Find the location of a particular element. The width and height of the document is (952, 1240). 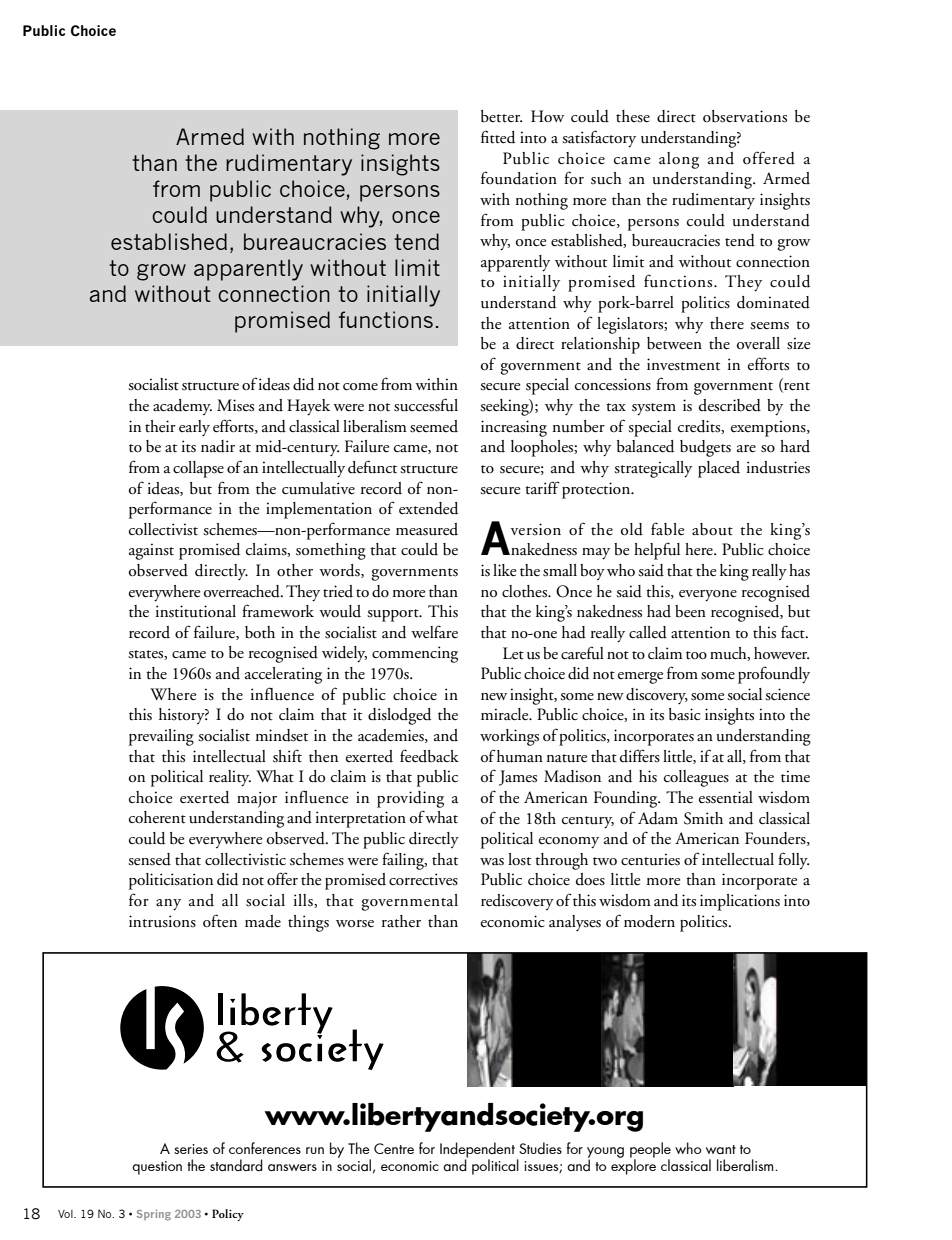

collapse is located at coordinates (198, 469).
